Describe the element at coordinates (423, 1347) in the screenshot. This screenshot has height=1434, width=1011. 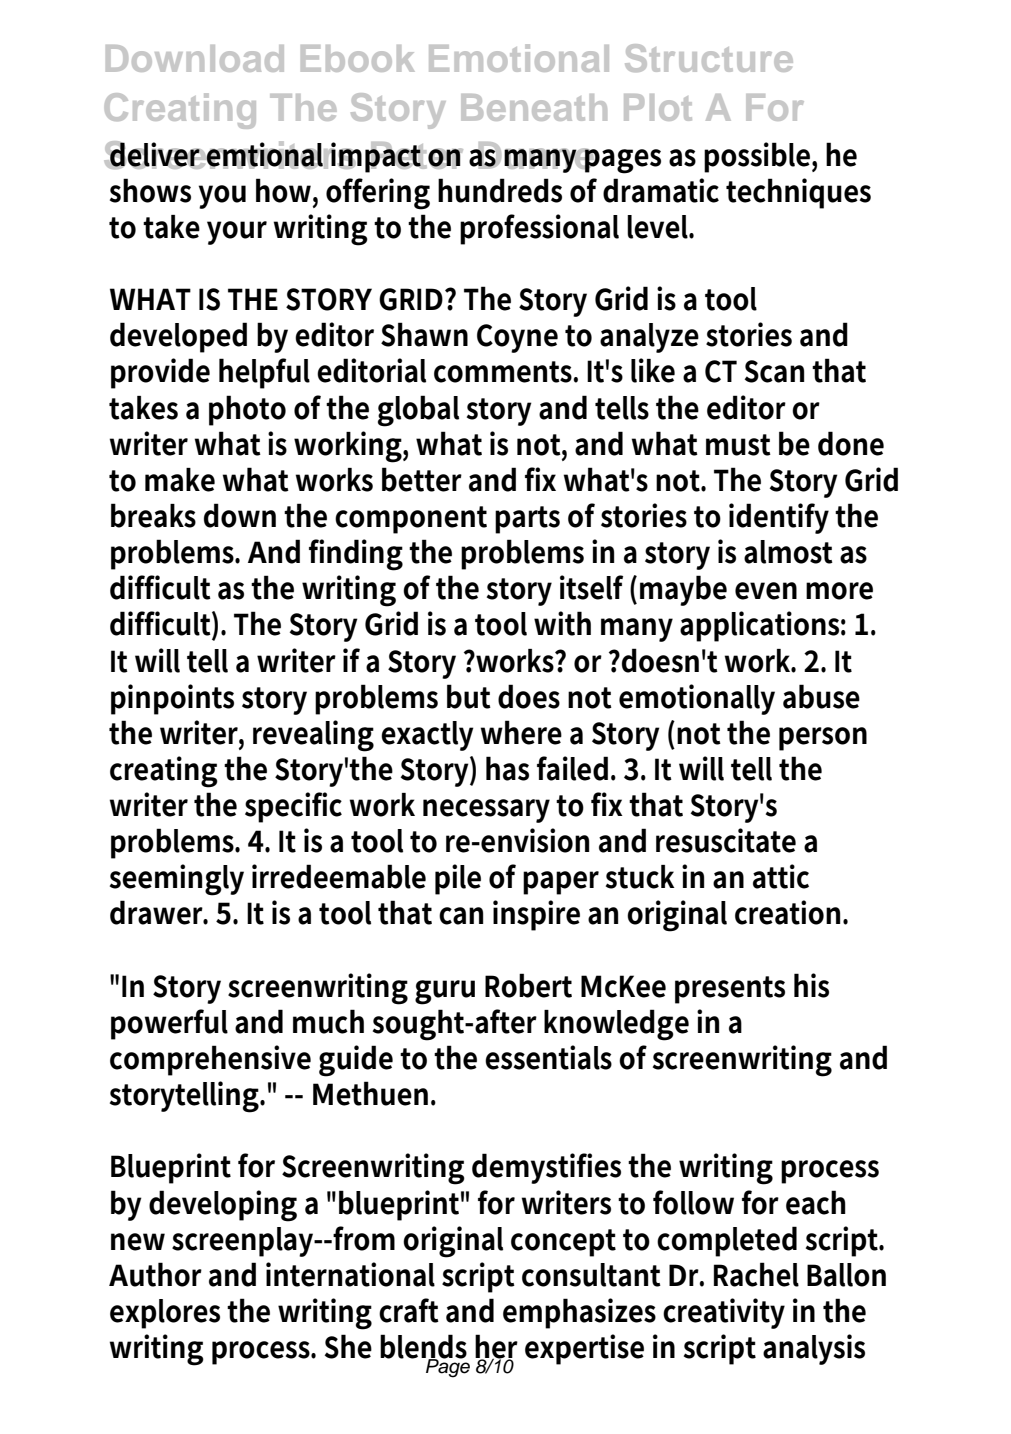
I see `blends` at that location.
